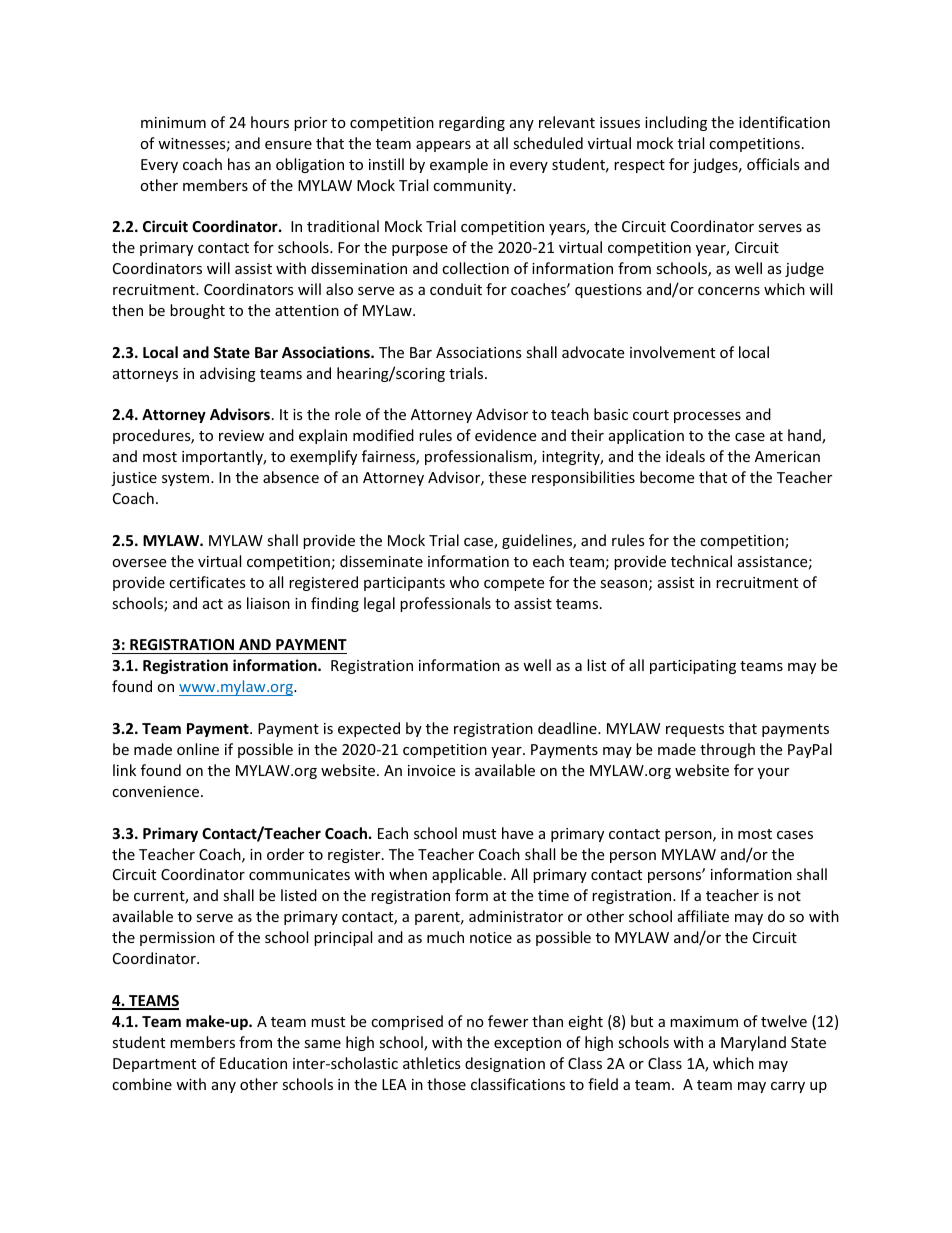 This image has height=1233, width=952. I want to click on online, so click(198, 749).
